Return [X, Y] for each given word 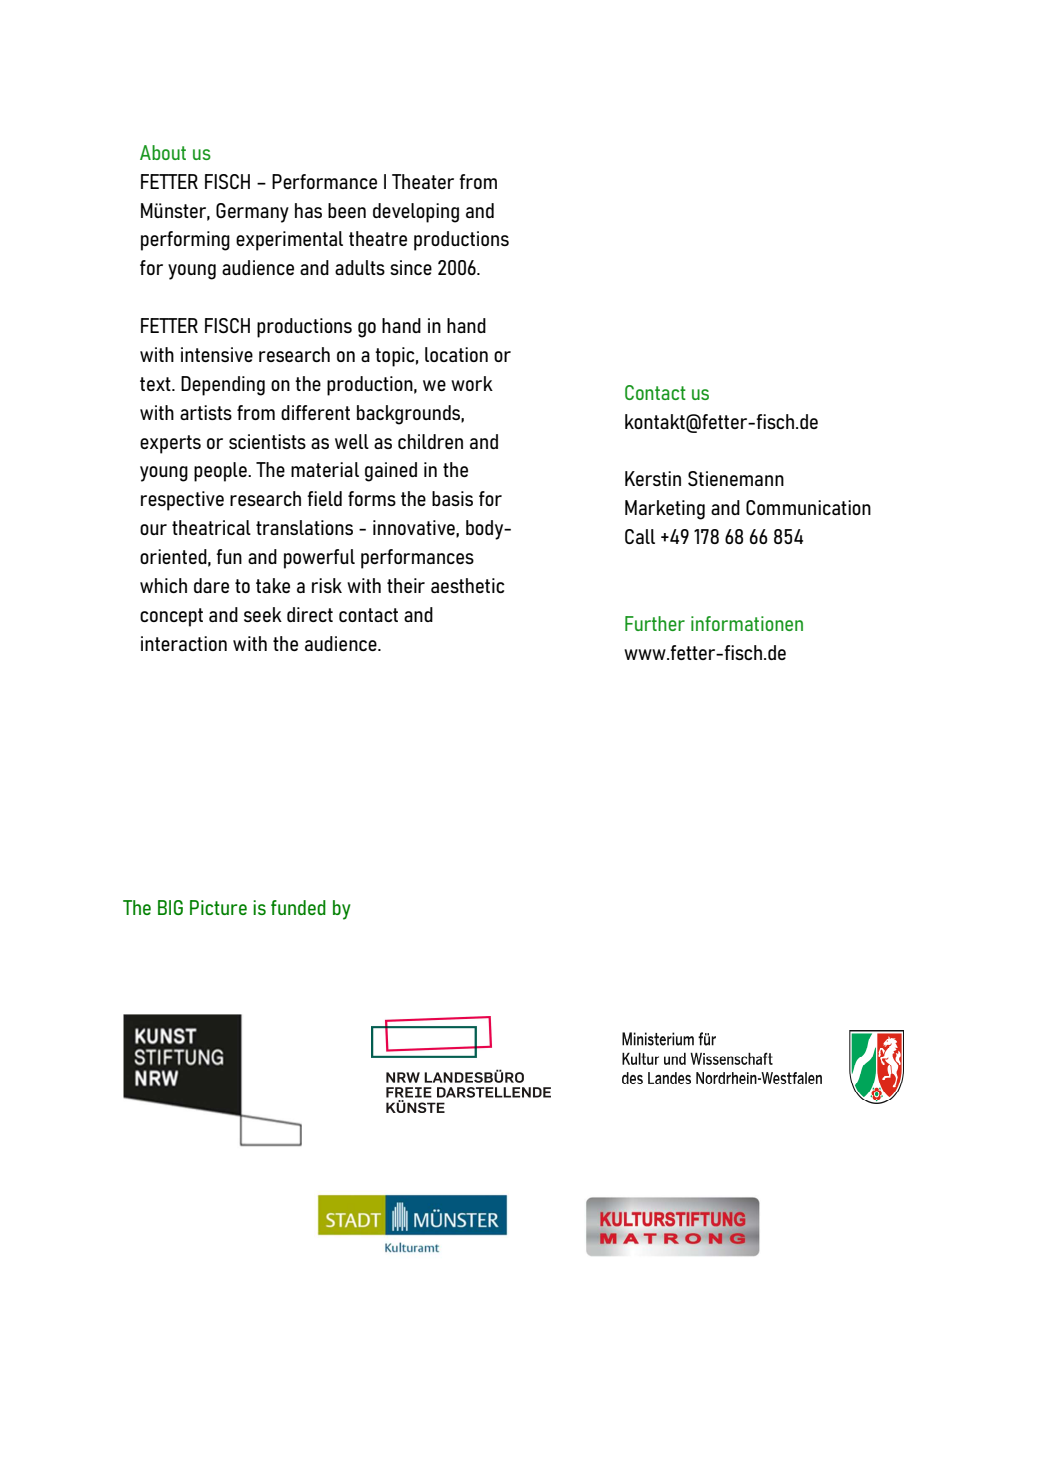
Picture [218, 907]
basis [452, 498]
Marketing [665, 510]
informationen [747, 623]
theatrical [211, 527]
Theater [423, 181]
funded [298, 907]
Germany [252, 213]
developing [416, 213]
